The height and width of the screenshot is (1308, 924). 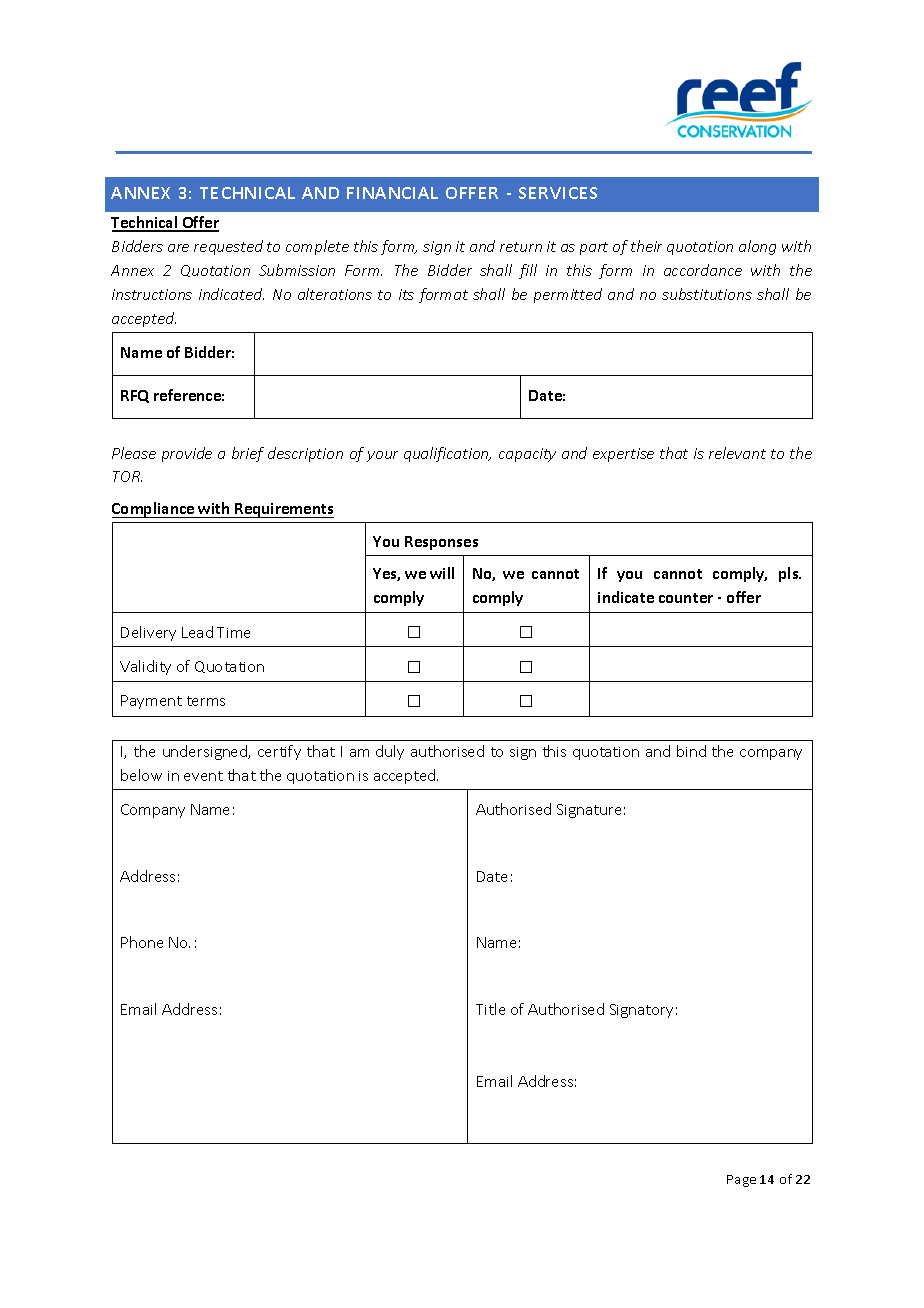 I want to click on Phone, so click(x=142, y=942).
